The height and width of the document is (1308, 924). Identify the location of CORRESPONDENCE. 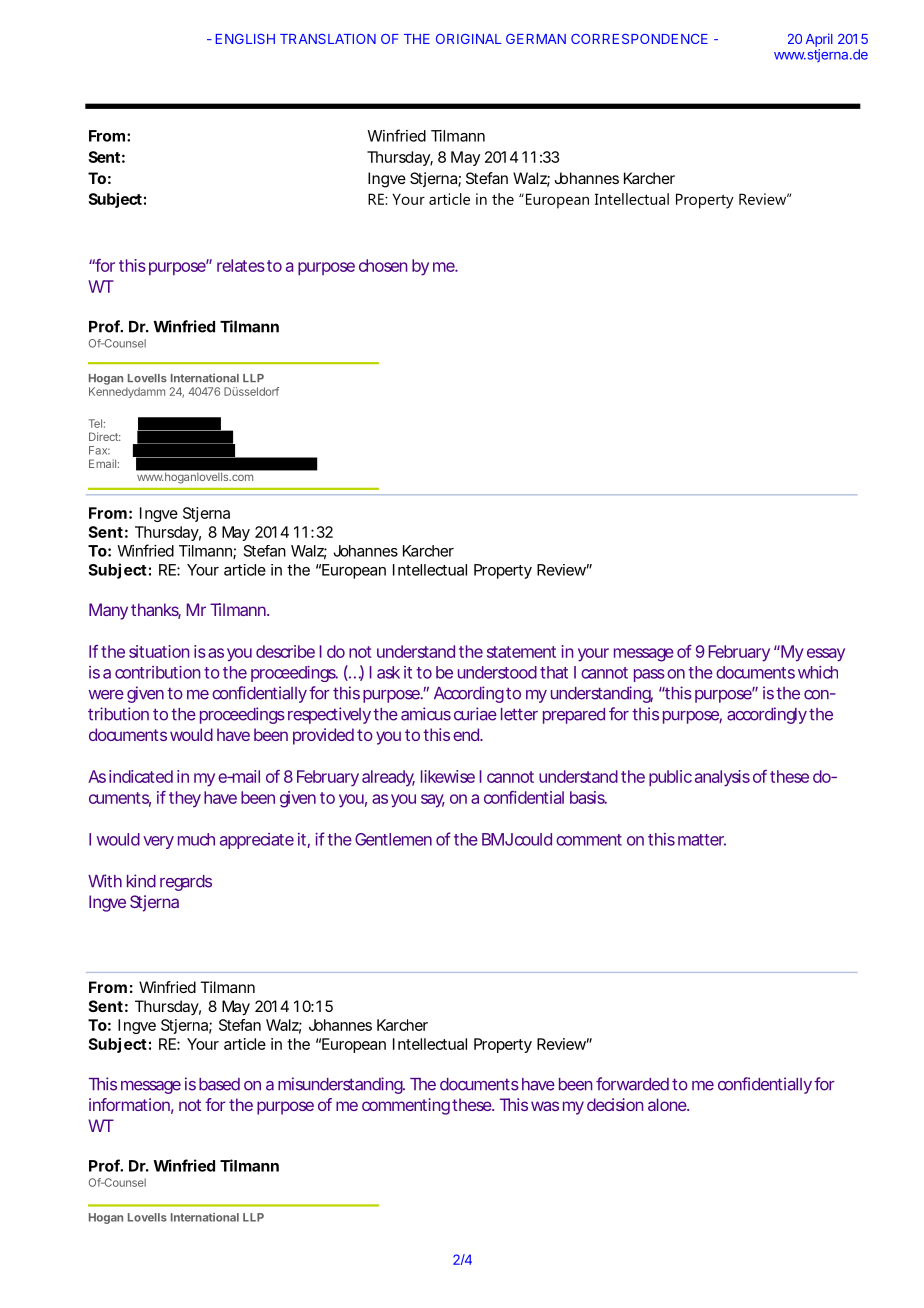
(639, 39).
